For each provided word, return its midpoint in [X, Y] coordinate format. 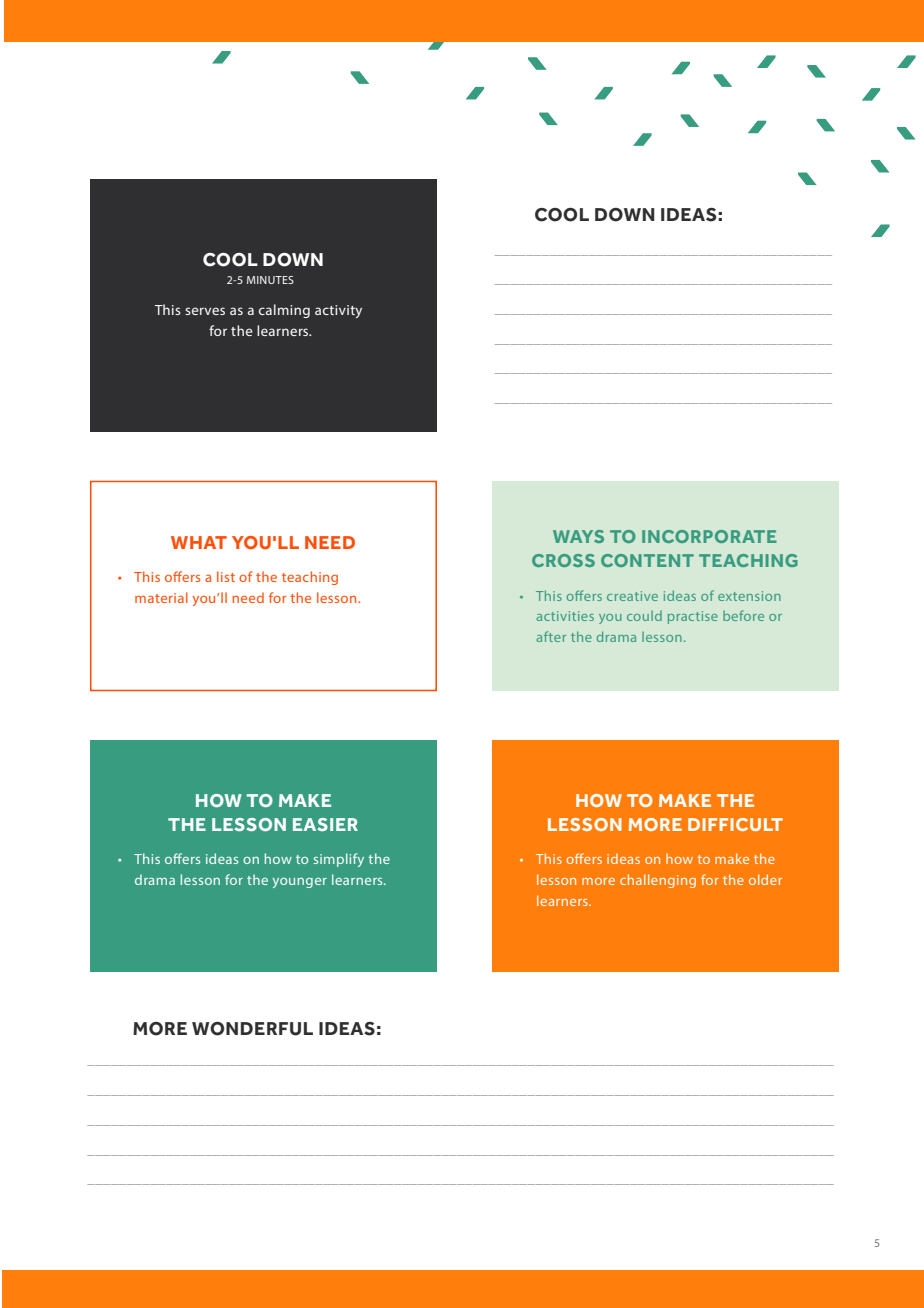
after [551, 636]
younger [300, 883]
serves [205, 311]
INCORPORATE [709, 536]
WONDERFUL [252, 1029]
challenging [658, 881]
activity [338, 311]
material [161, 597]
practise [693, 617]
